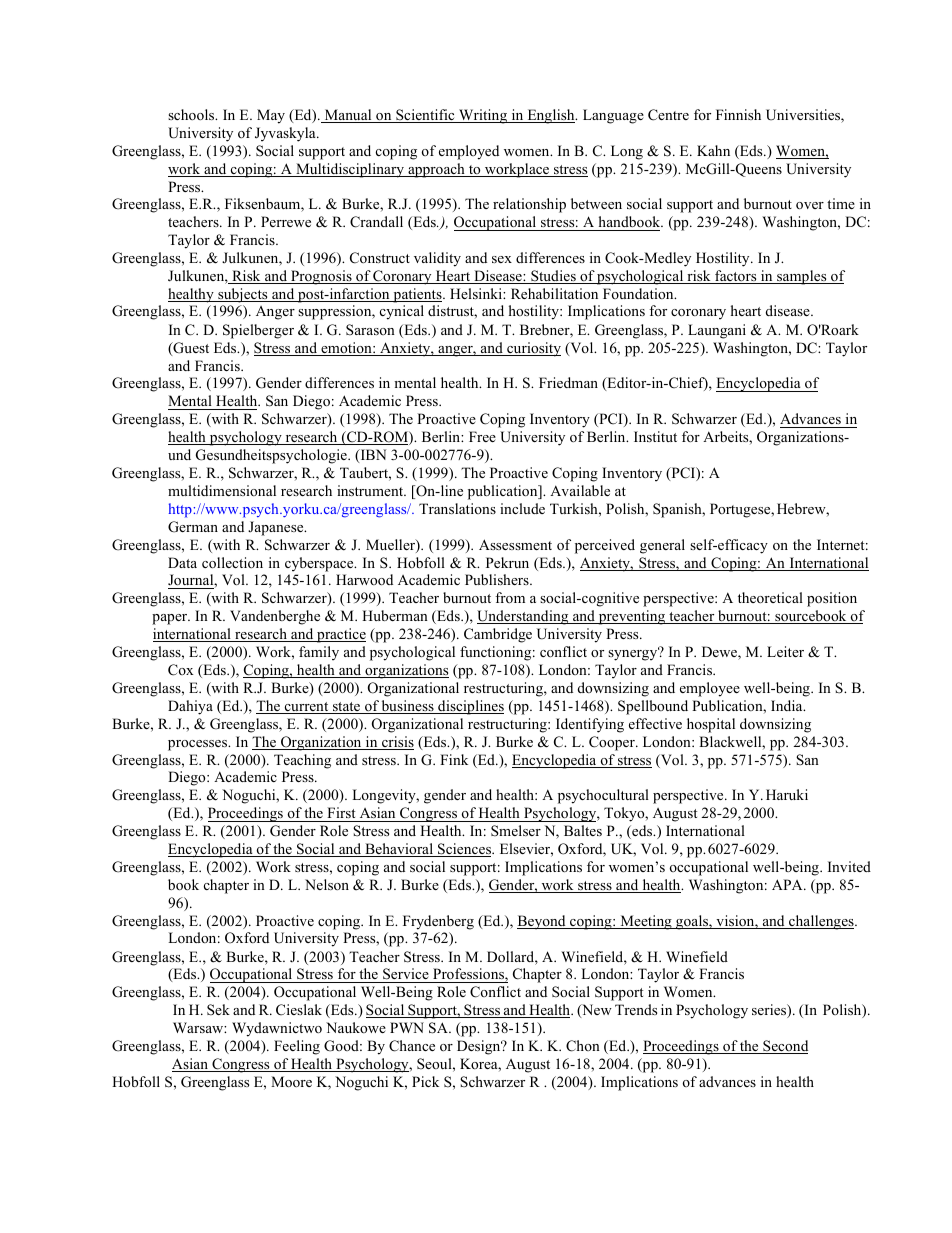  I want to click on theoretical, so click(770, 597).
